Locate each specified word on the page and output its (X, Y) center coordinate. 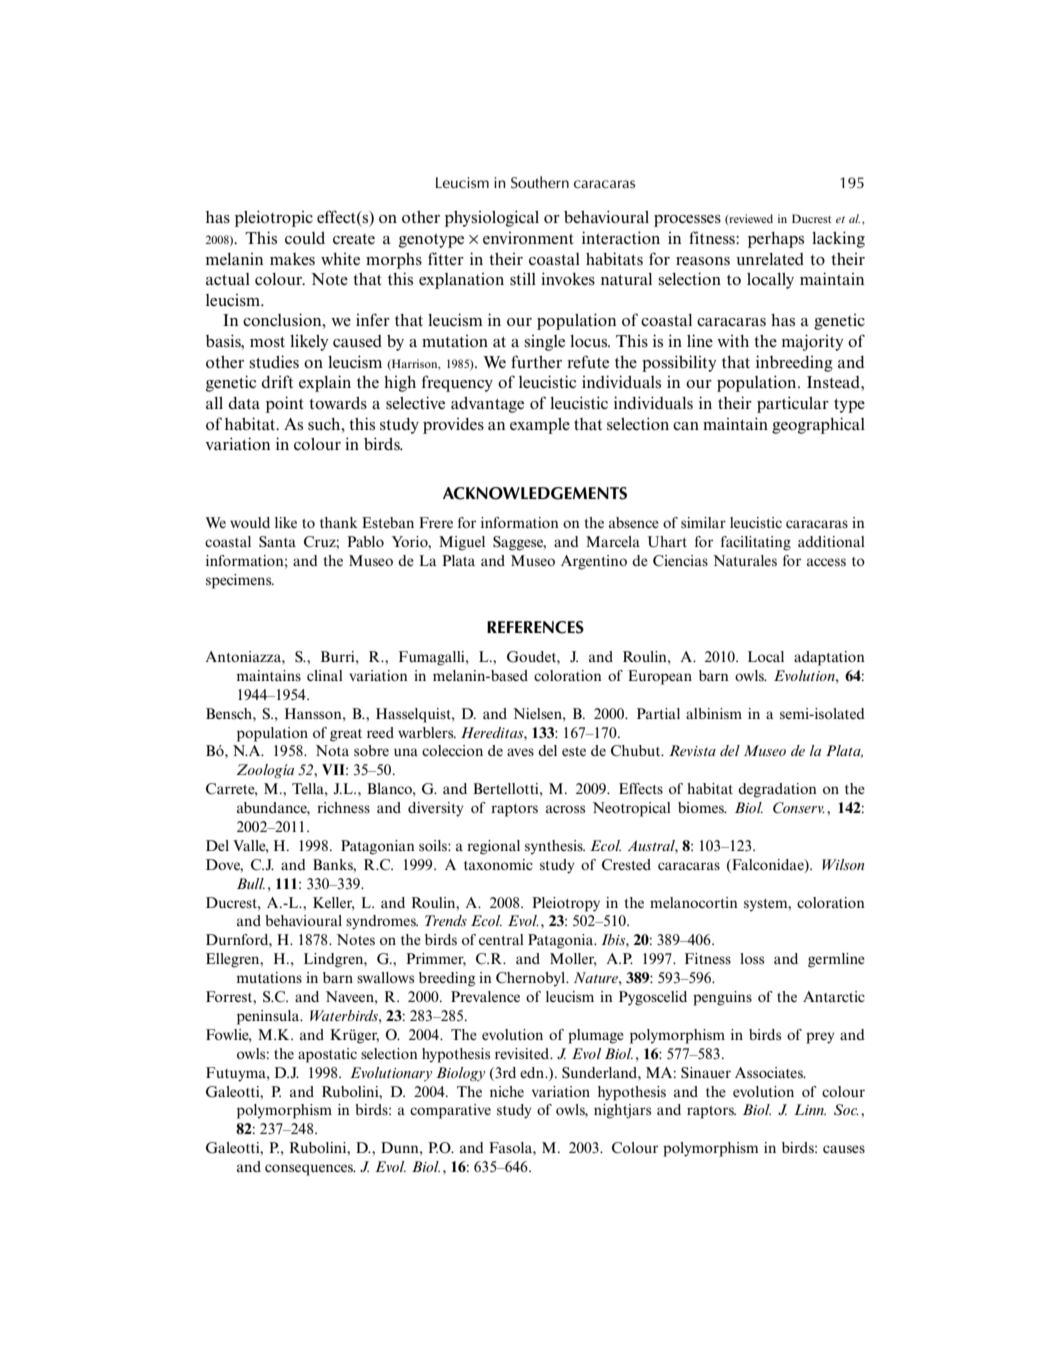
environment (528, 238)
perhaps (776, 240)
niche (507, 1091)
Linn (810, 1109)
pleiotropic (274, 218)
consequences (310, 1170)
